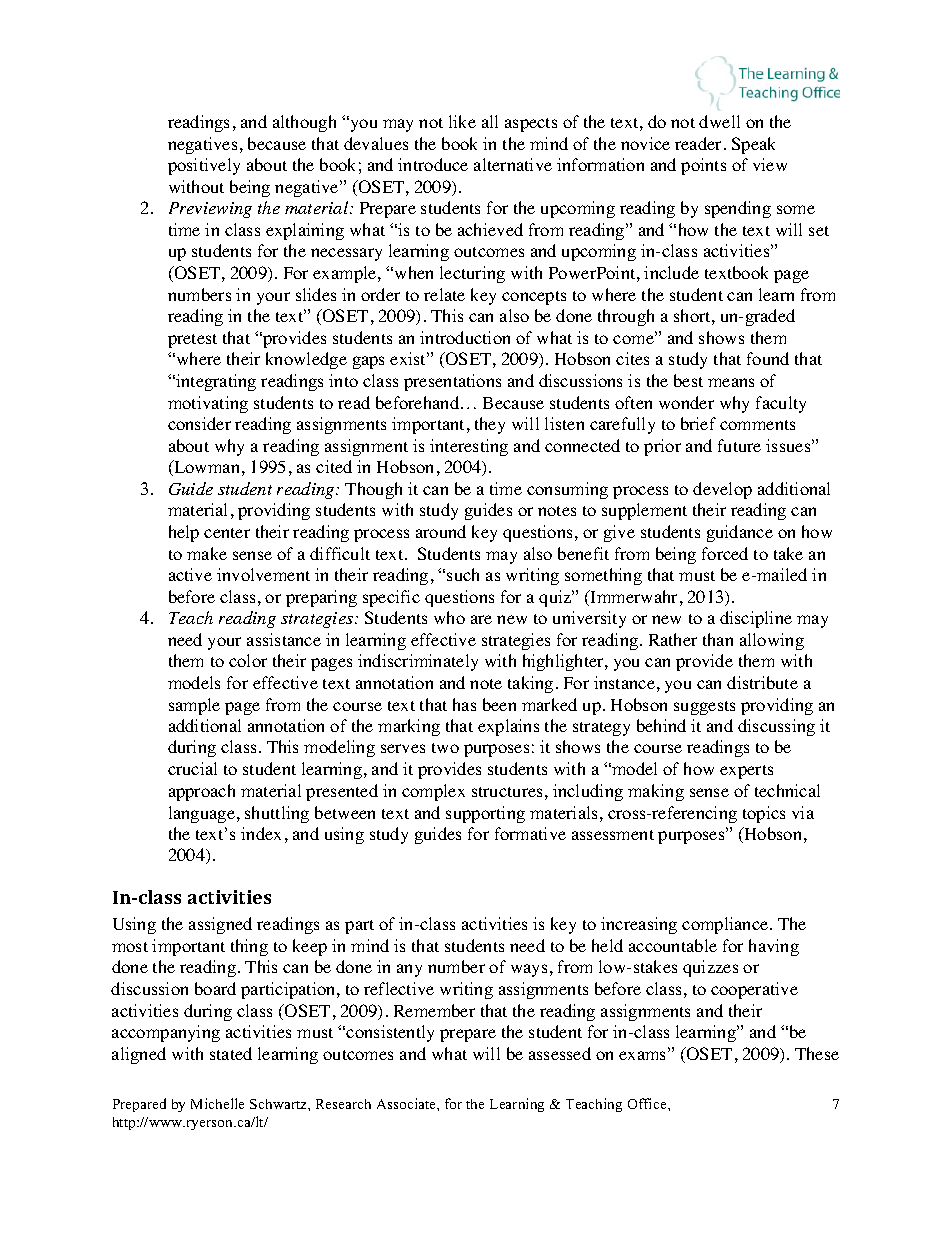 The image size is (952, 1233). I want to click on like, so click(462, 121).
